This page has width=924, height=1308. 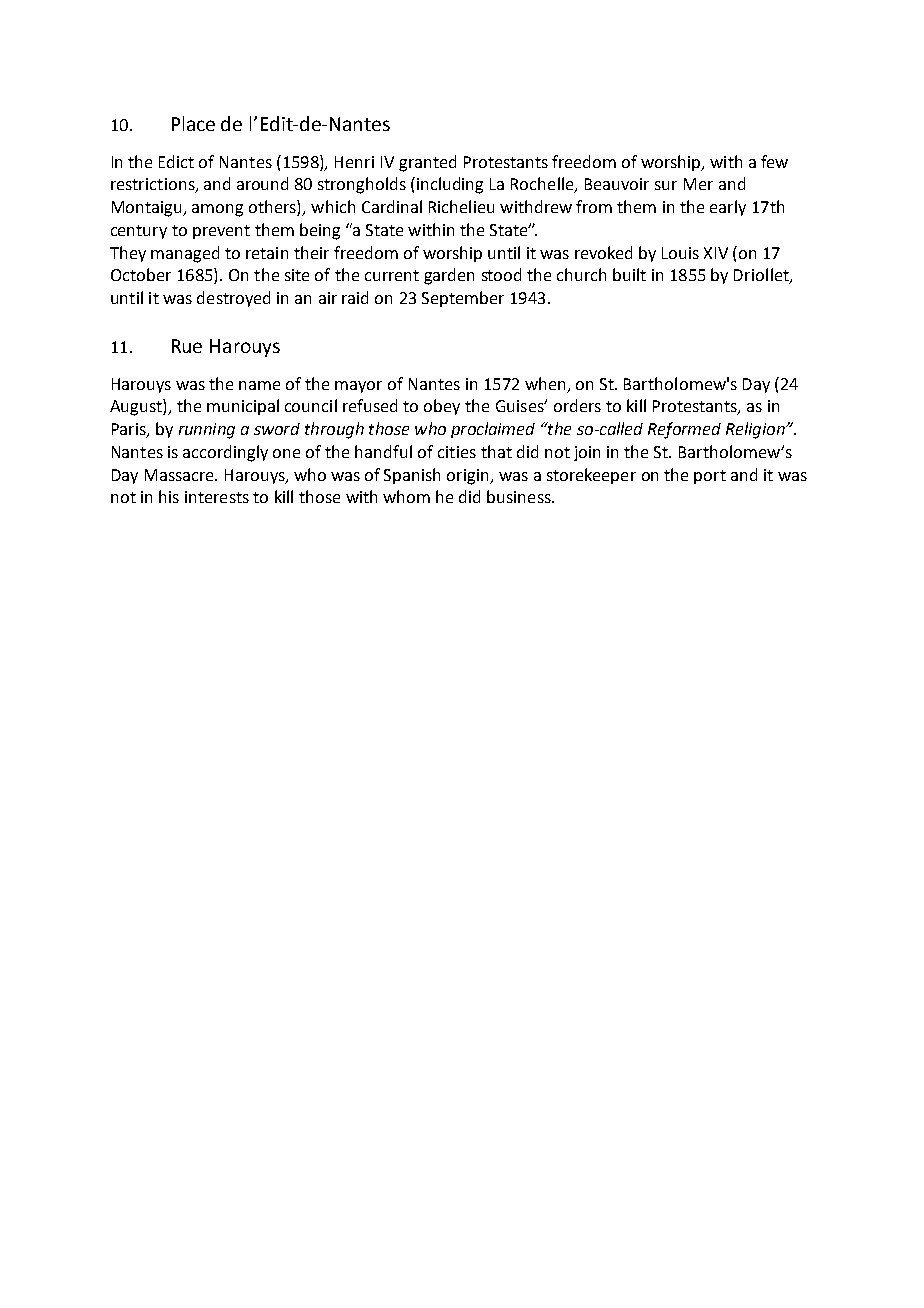 I want to click on Place, so click(x=193, y=123).
